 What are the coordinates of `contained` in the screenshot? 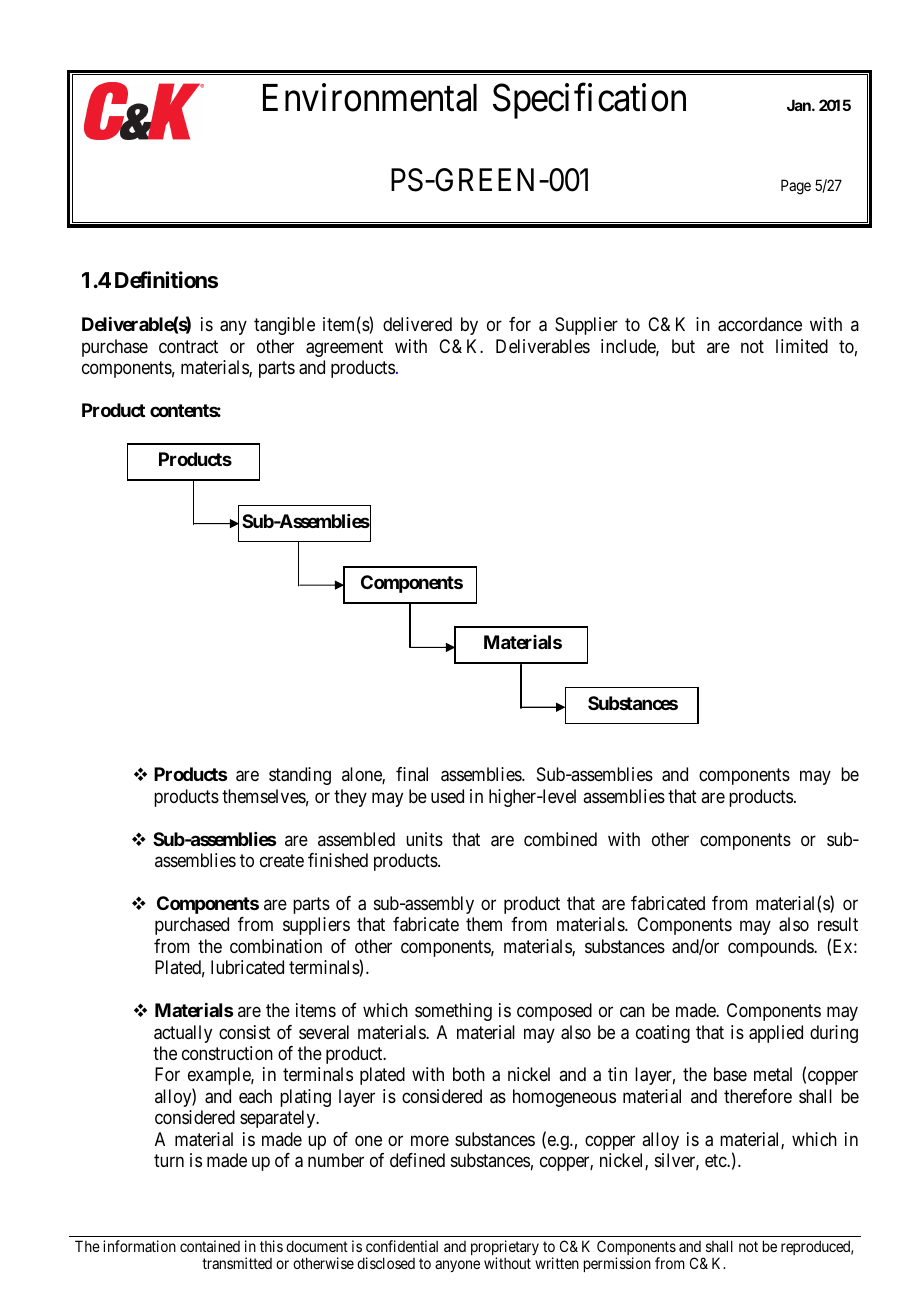 It's located at (210, 1246).
